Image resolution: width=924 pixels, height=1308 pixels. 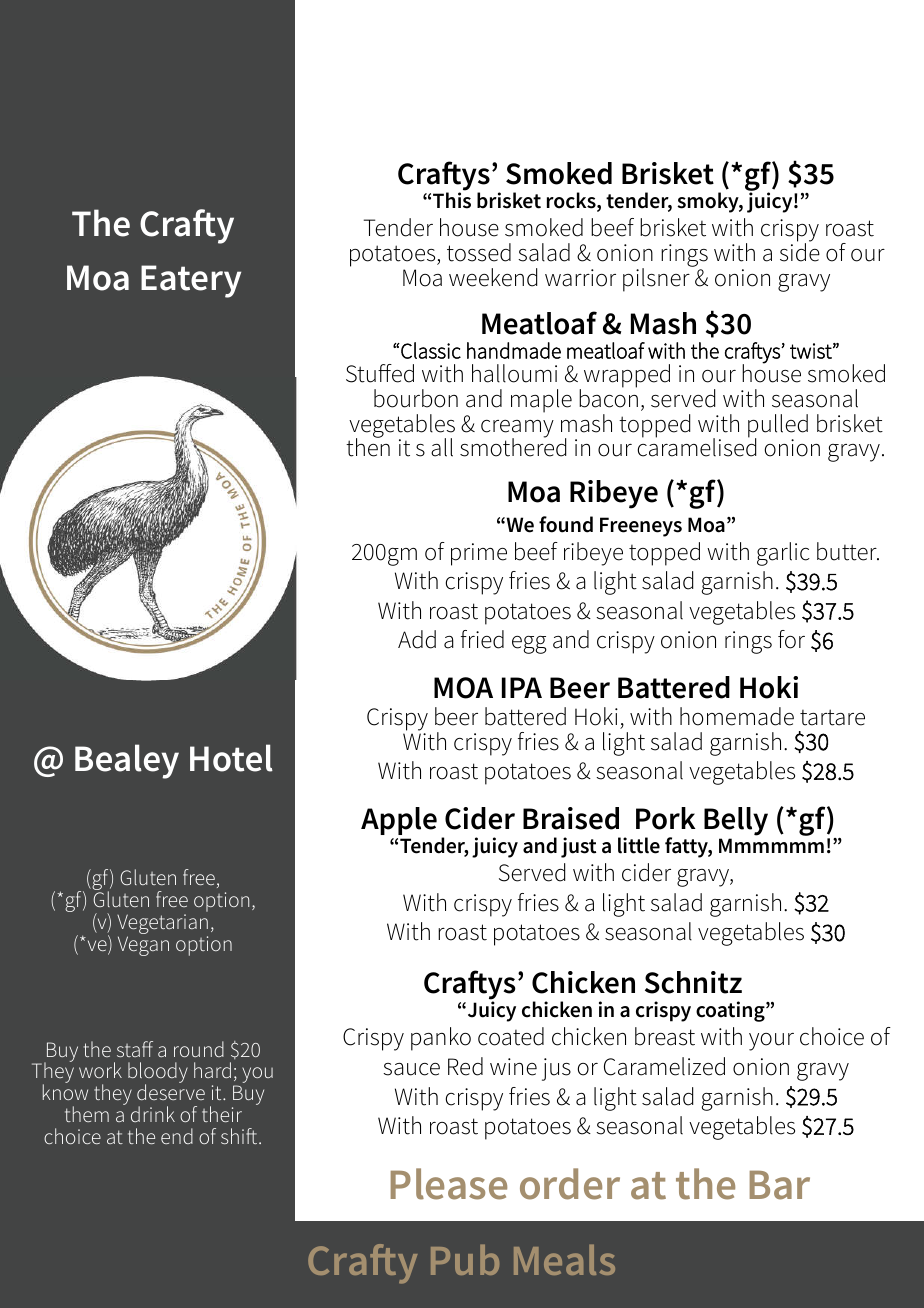 I want to click on tossed, so click(x=479, y=252).
